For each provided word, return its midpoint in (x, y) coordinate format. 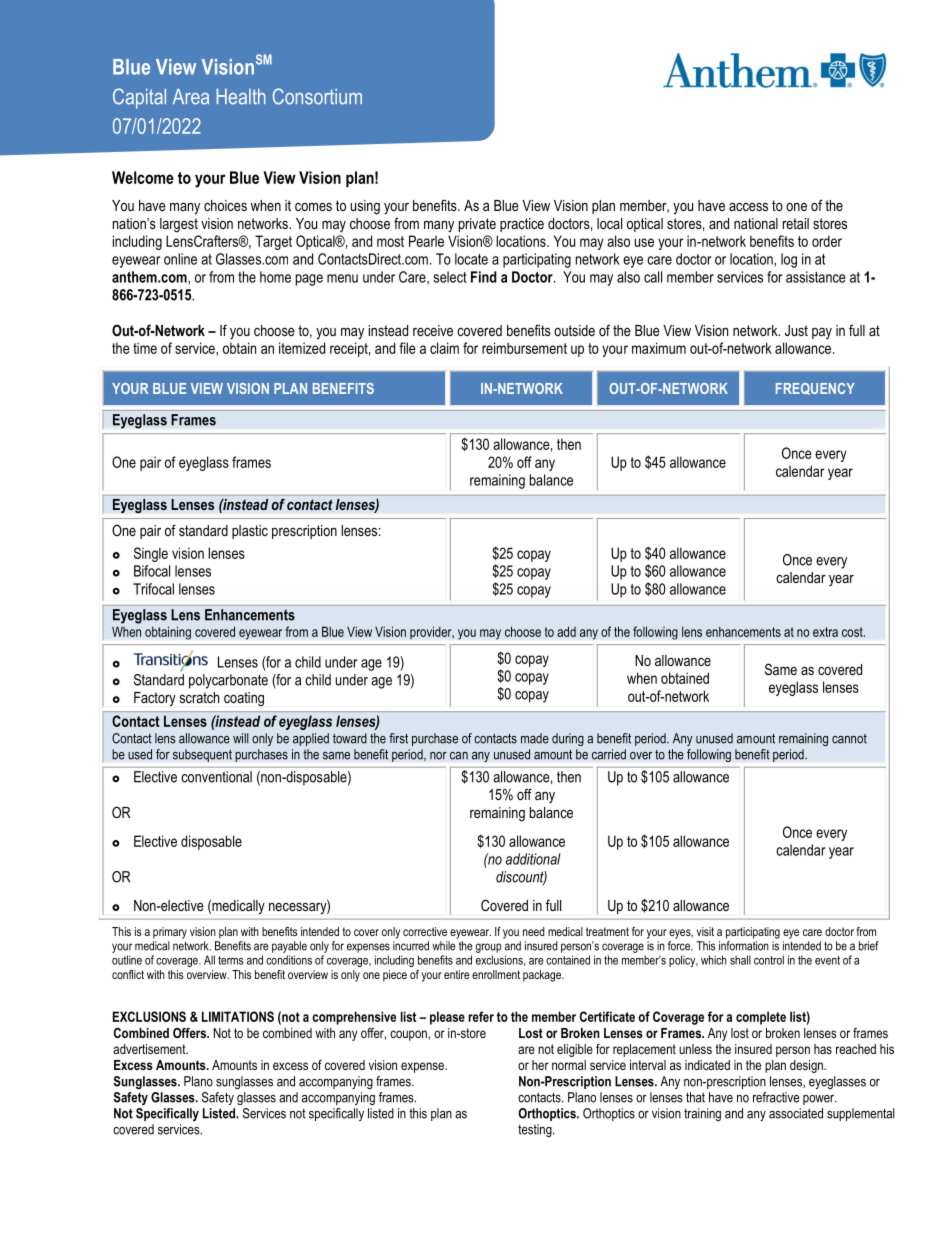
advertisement (150, 1049)
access (748, 207)
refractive (776, 1097)
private (477, 225)
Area (191, 97)
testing (536, 1130)
